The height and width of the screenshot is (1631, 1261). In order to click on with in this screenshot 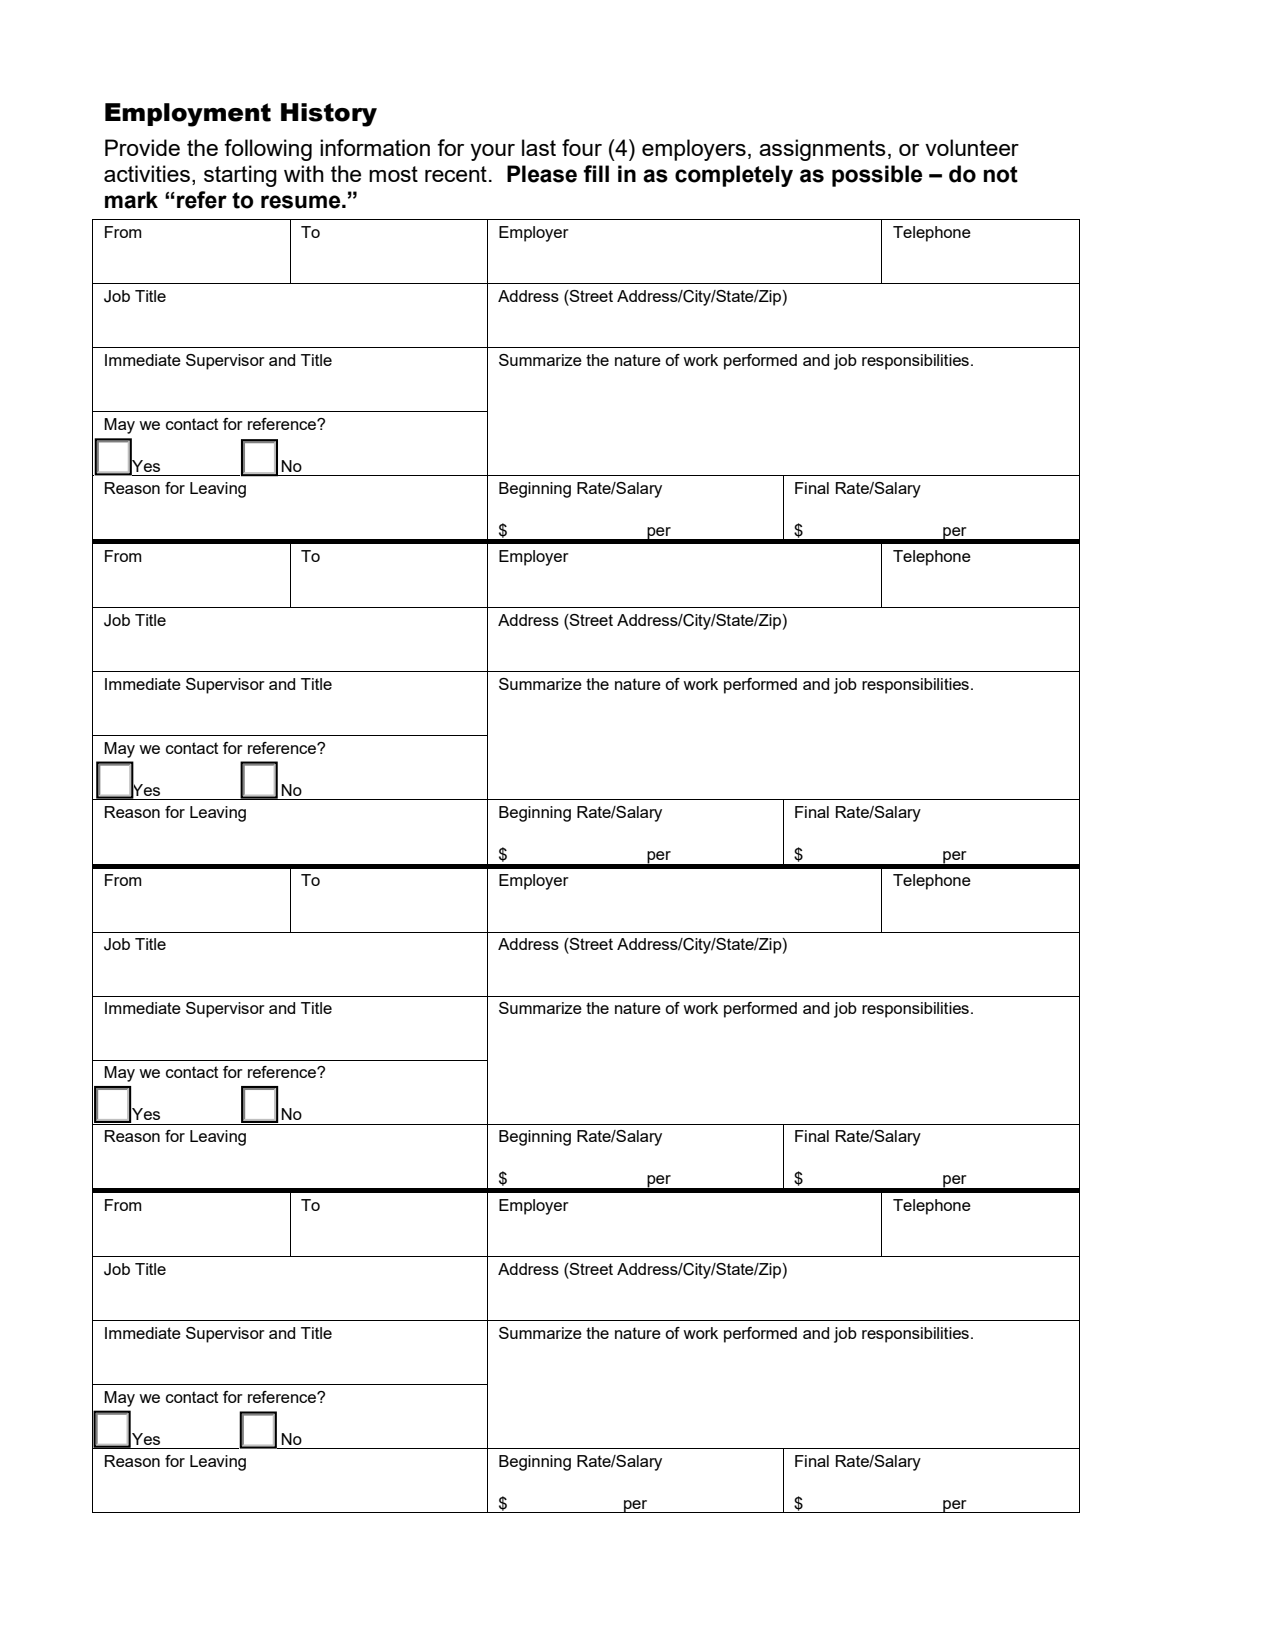, I will do `click(304, 173)`.
